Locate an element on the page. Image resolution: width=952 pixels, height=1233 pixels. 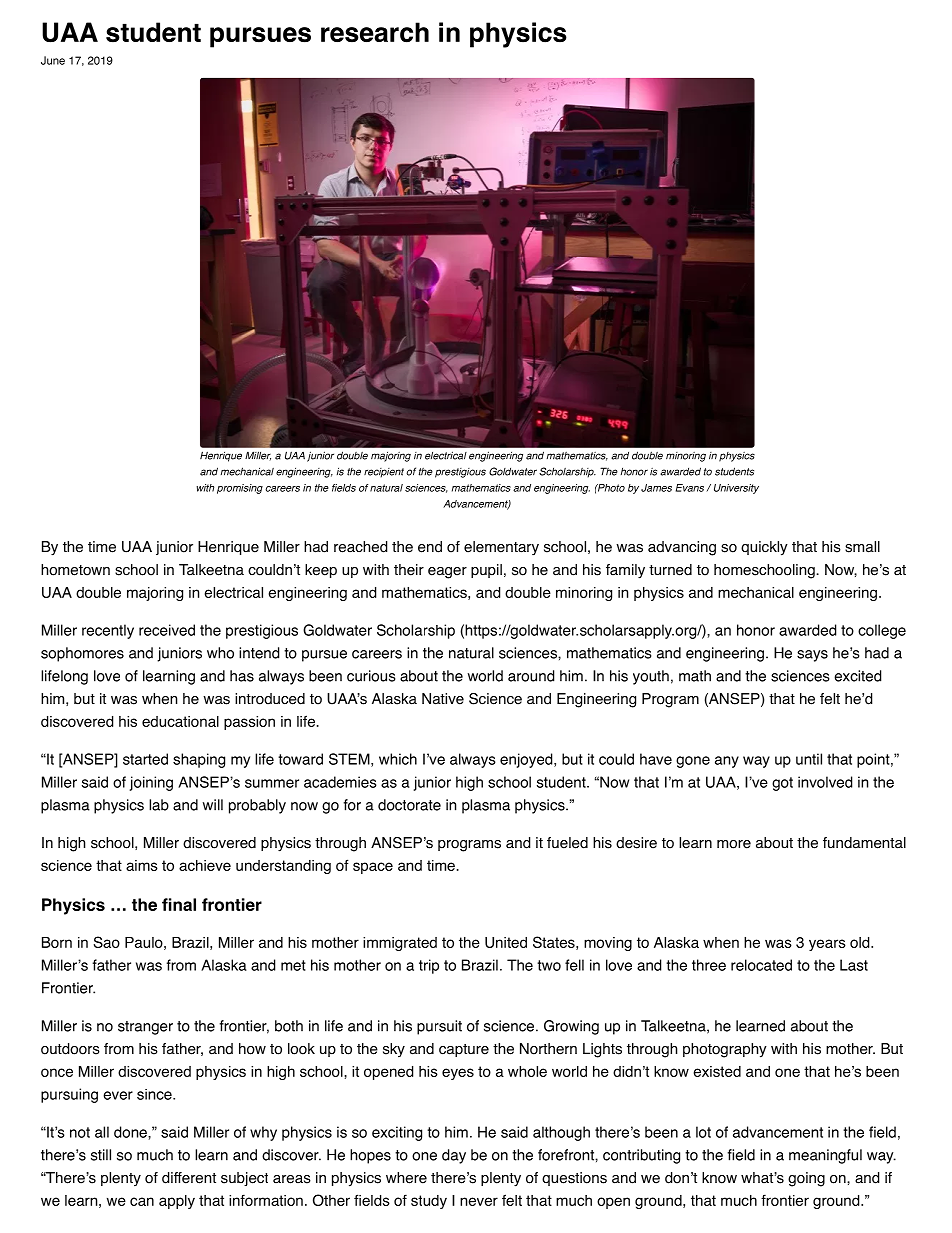
Evans is located at coordinates (690, 488).
